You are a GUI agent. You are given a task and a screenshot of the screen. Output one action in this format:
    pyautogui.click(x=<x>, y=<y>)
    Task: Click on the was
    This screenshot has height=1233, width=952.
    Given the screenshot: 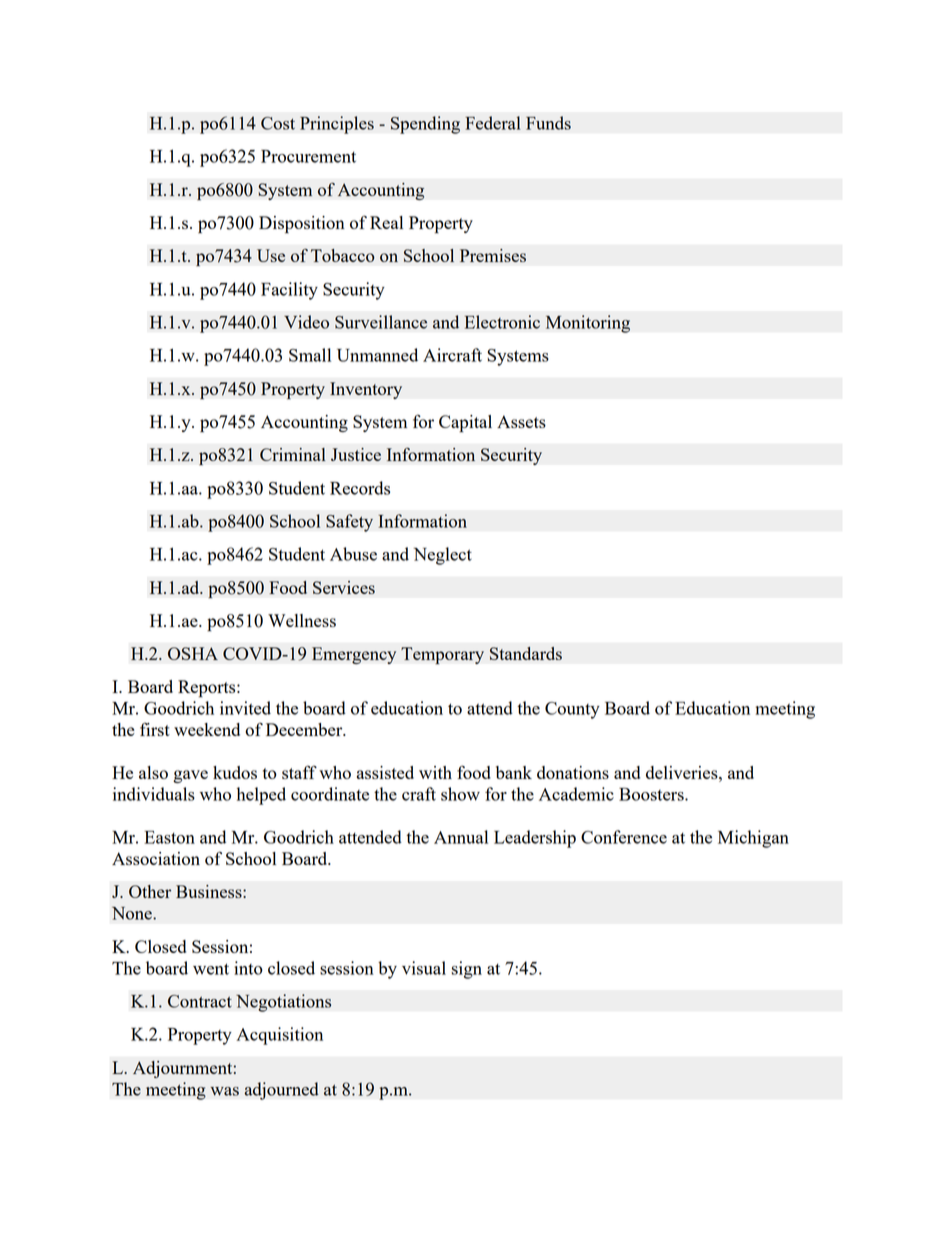 What is the action you would take?
    pyautogui.click(x=224, y=1091)
